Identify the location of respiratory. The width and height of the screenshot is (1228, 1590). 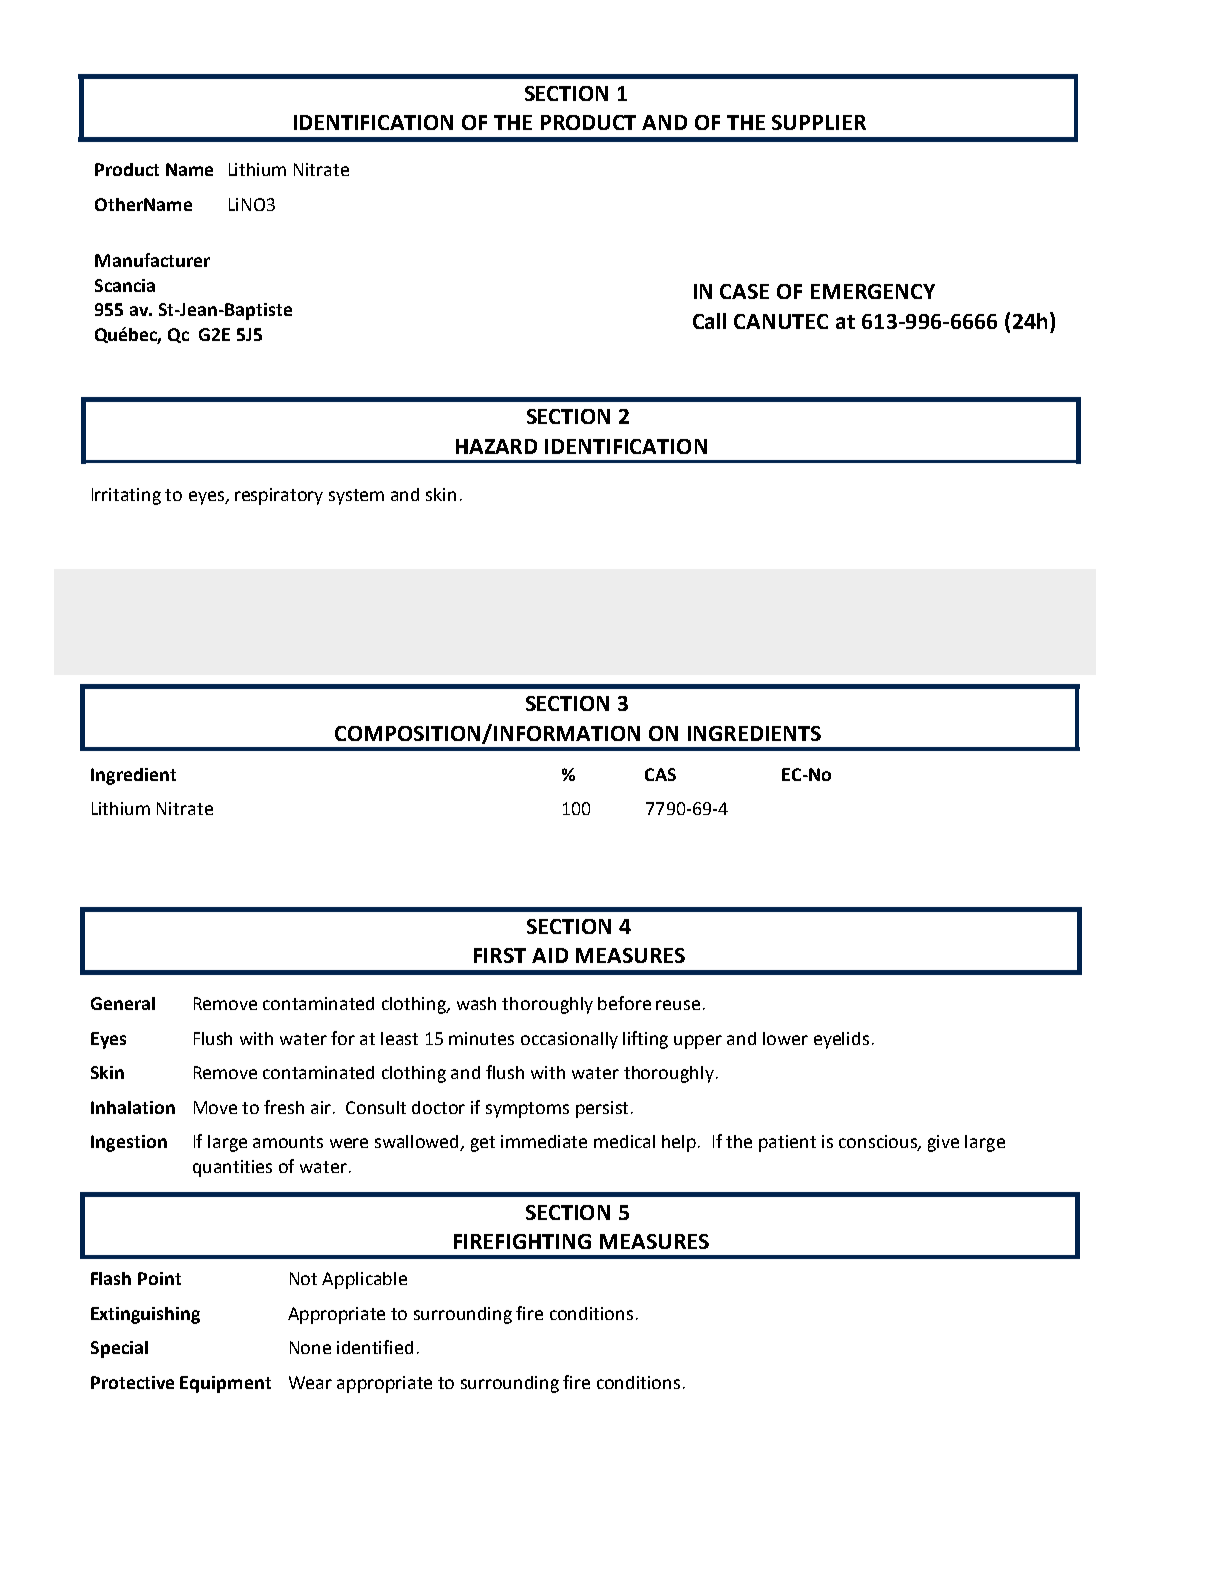
(279, 496).
